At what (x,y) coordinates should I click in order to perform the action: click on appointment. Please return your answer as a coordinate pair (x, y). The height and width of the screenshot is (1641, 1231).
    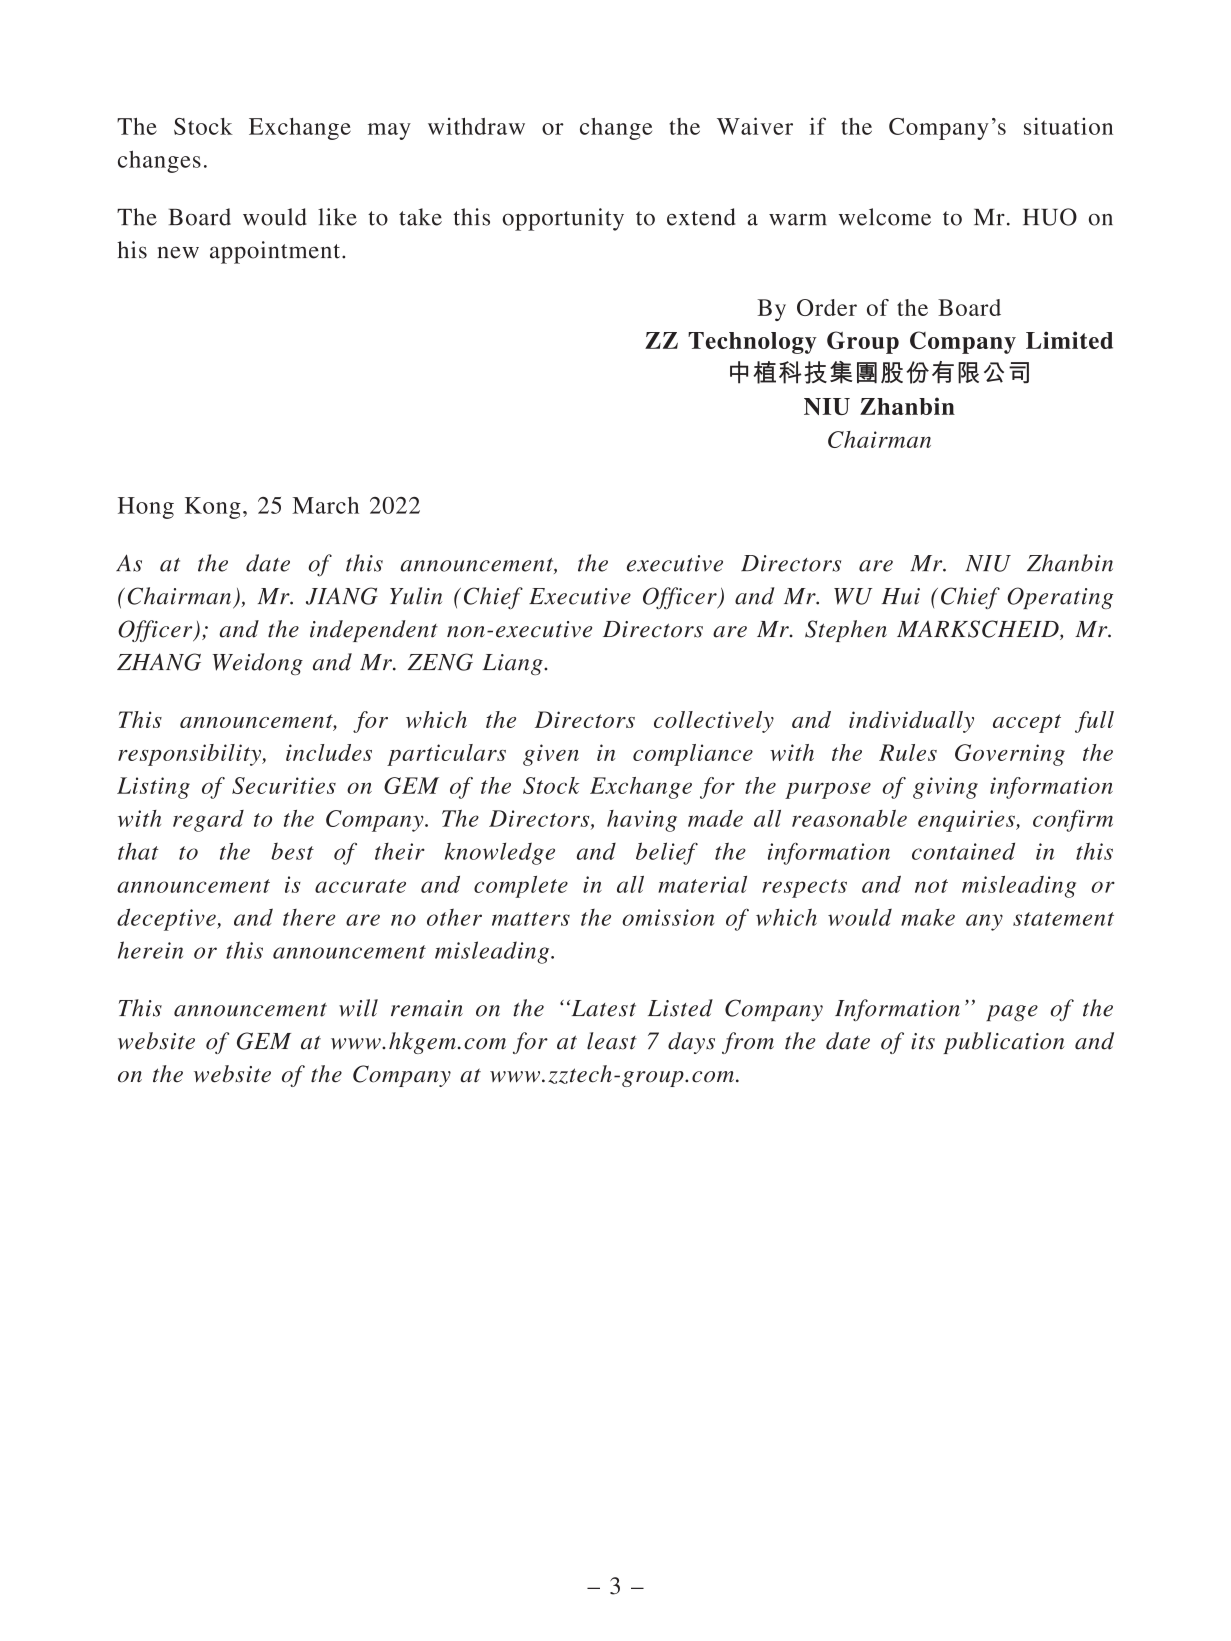
    Looking at the image, I should click on (276, 252).
